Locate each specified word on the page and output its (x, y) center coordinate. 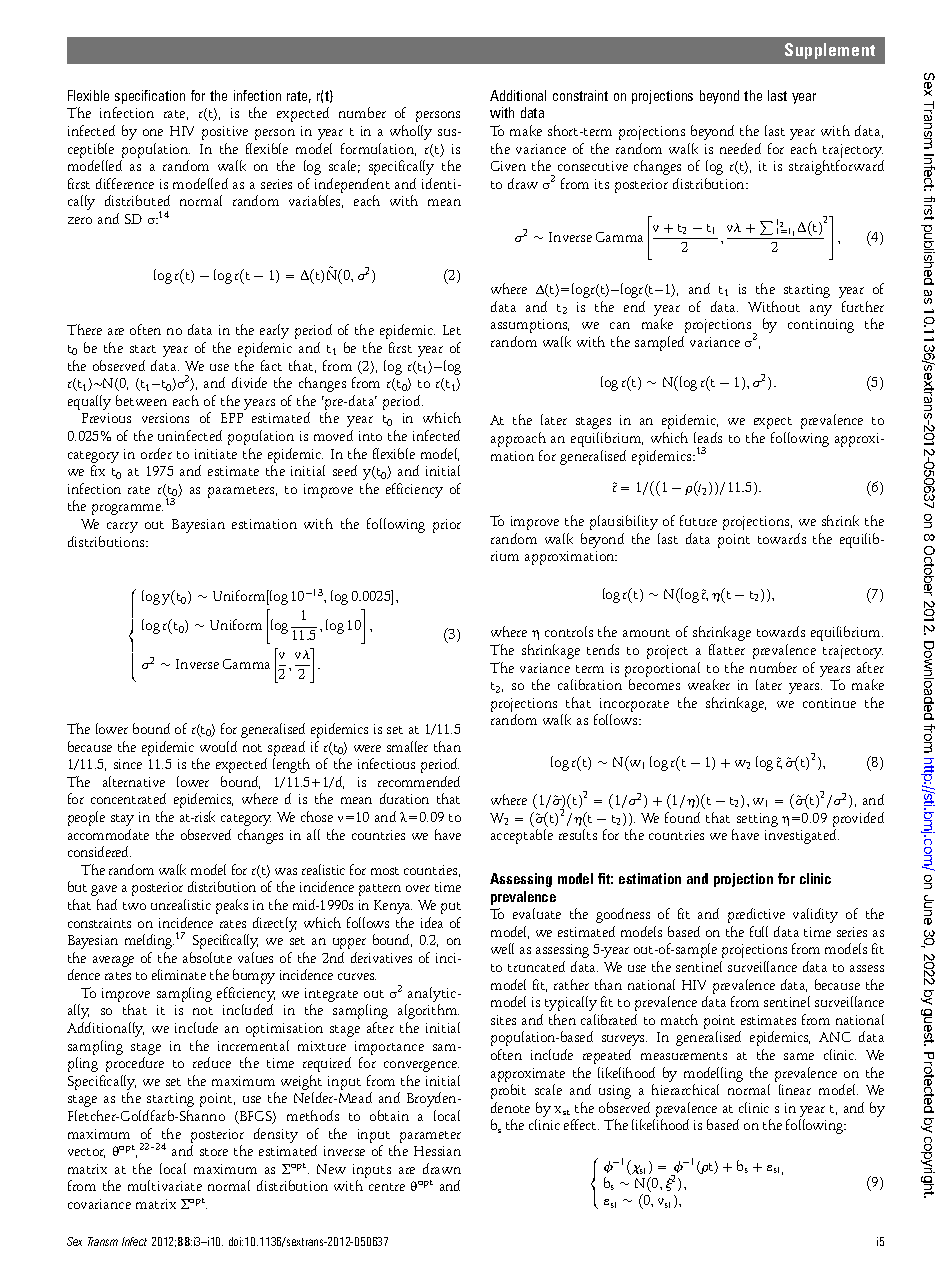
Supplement (830, 51)
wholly (411, 132)
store (214, 1152)
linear (795, 1089)
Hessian (437, 1151)
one (153, 132)
